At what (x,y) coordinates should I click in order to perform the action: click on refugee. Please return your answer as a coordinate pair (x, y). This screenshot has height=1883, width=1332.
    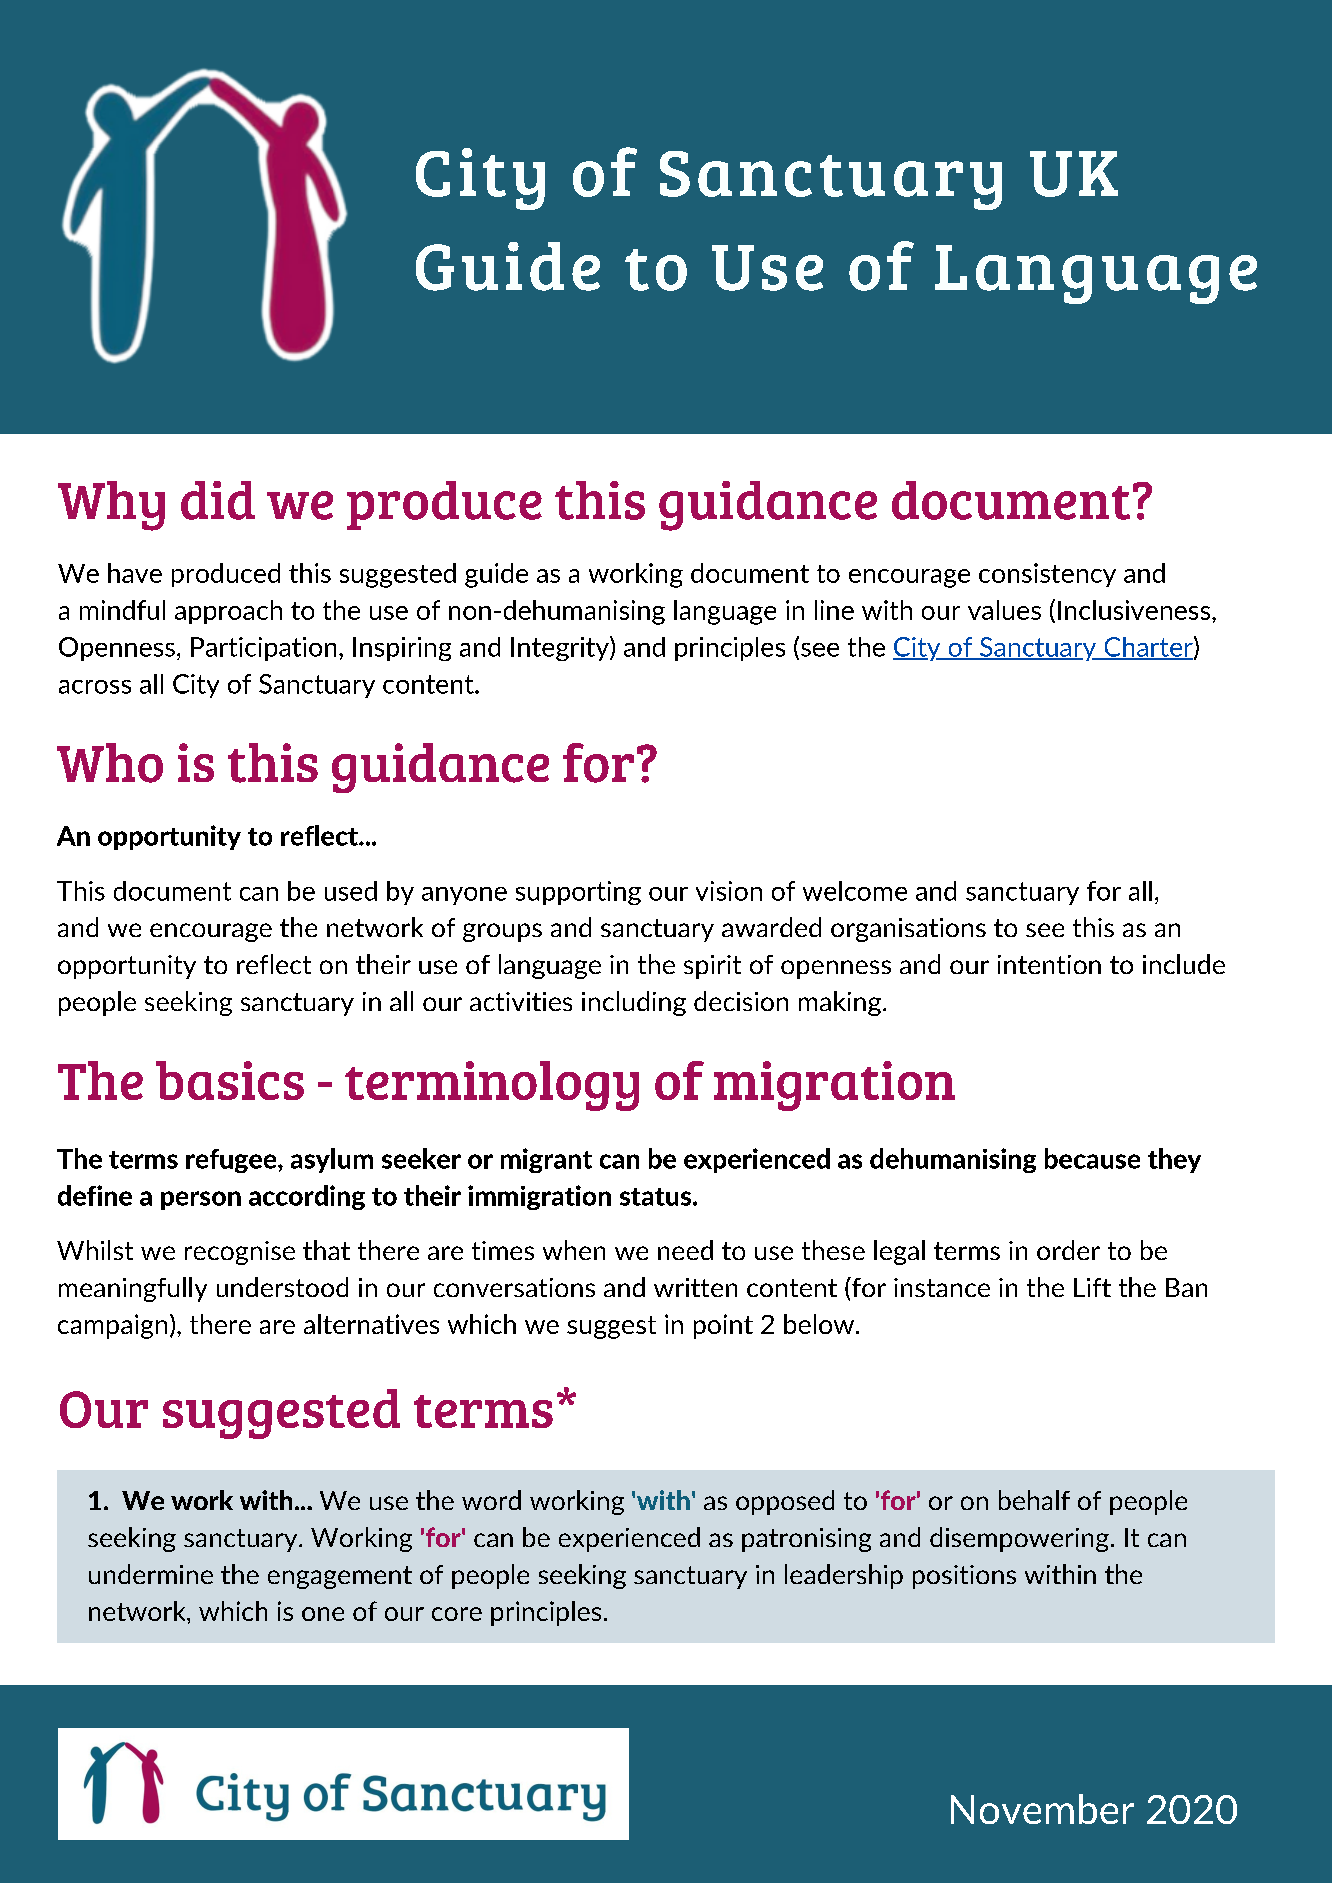
    Looking at the image, I should click on (232, 1161).
